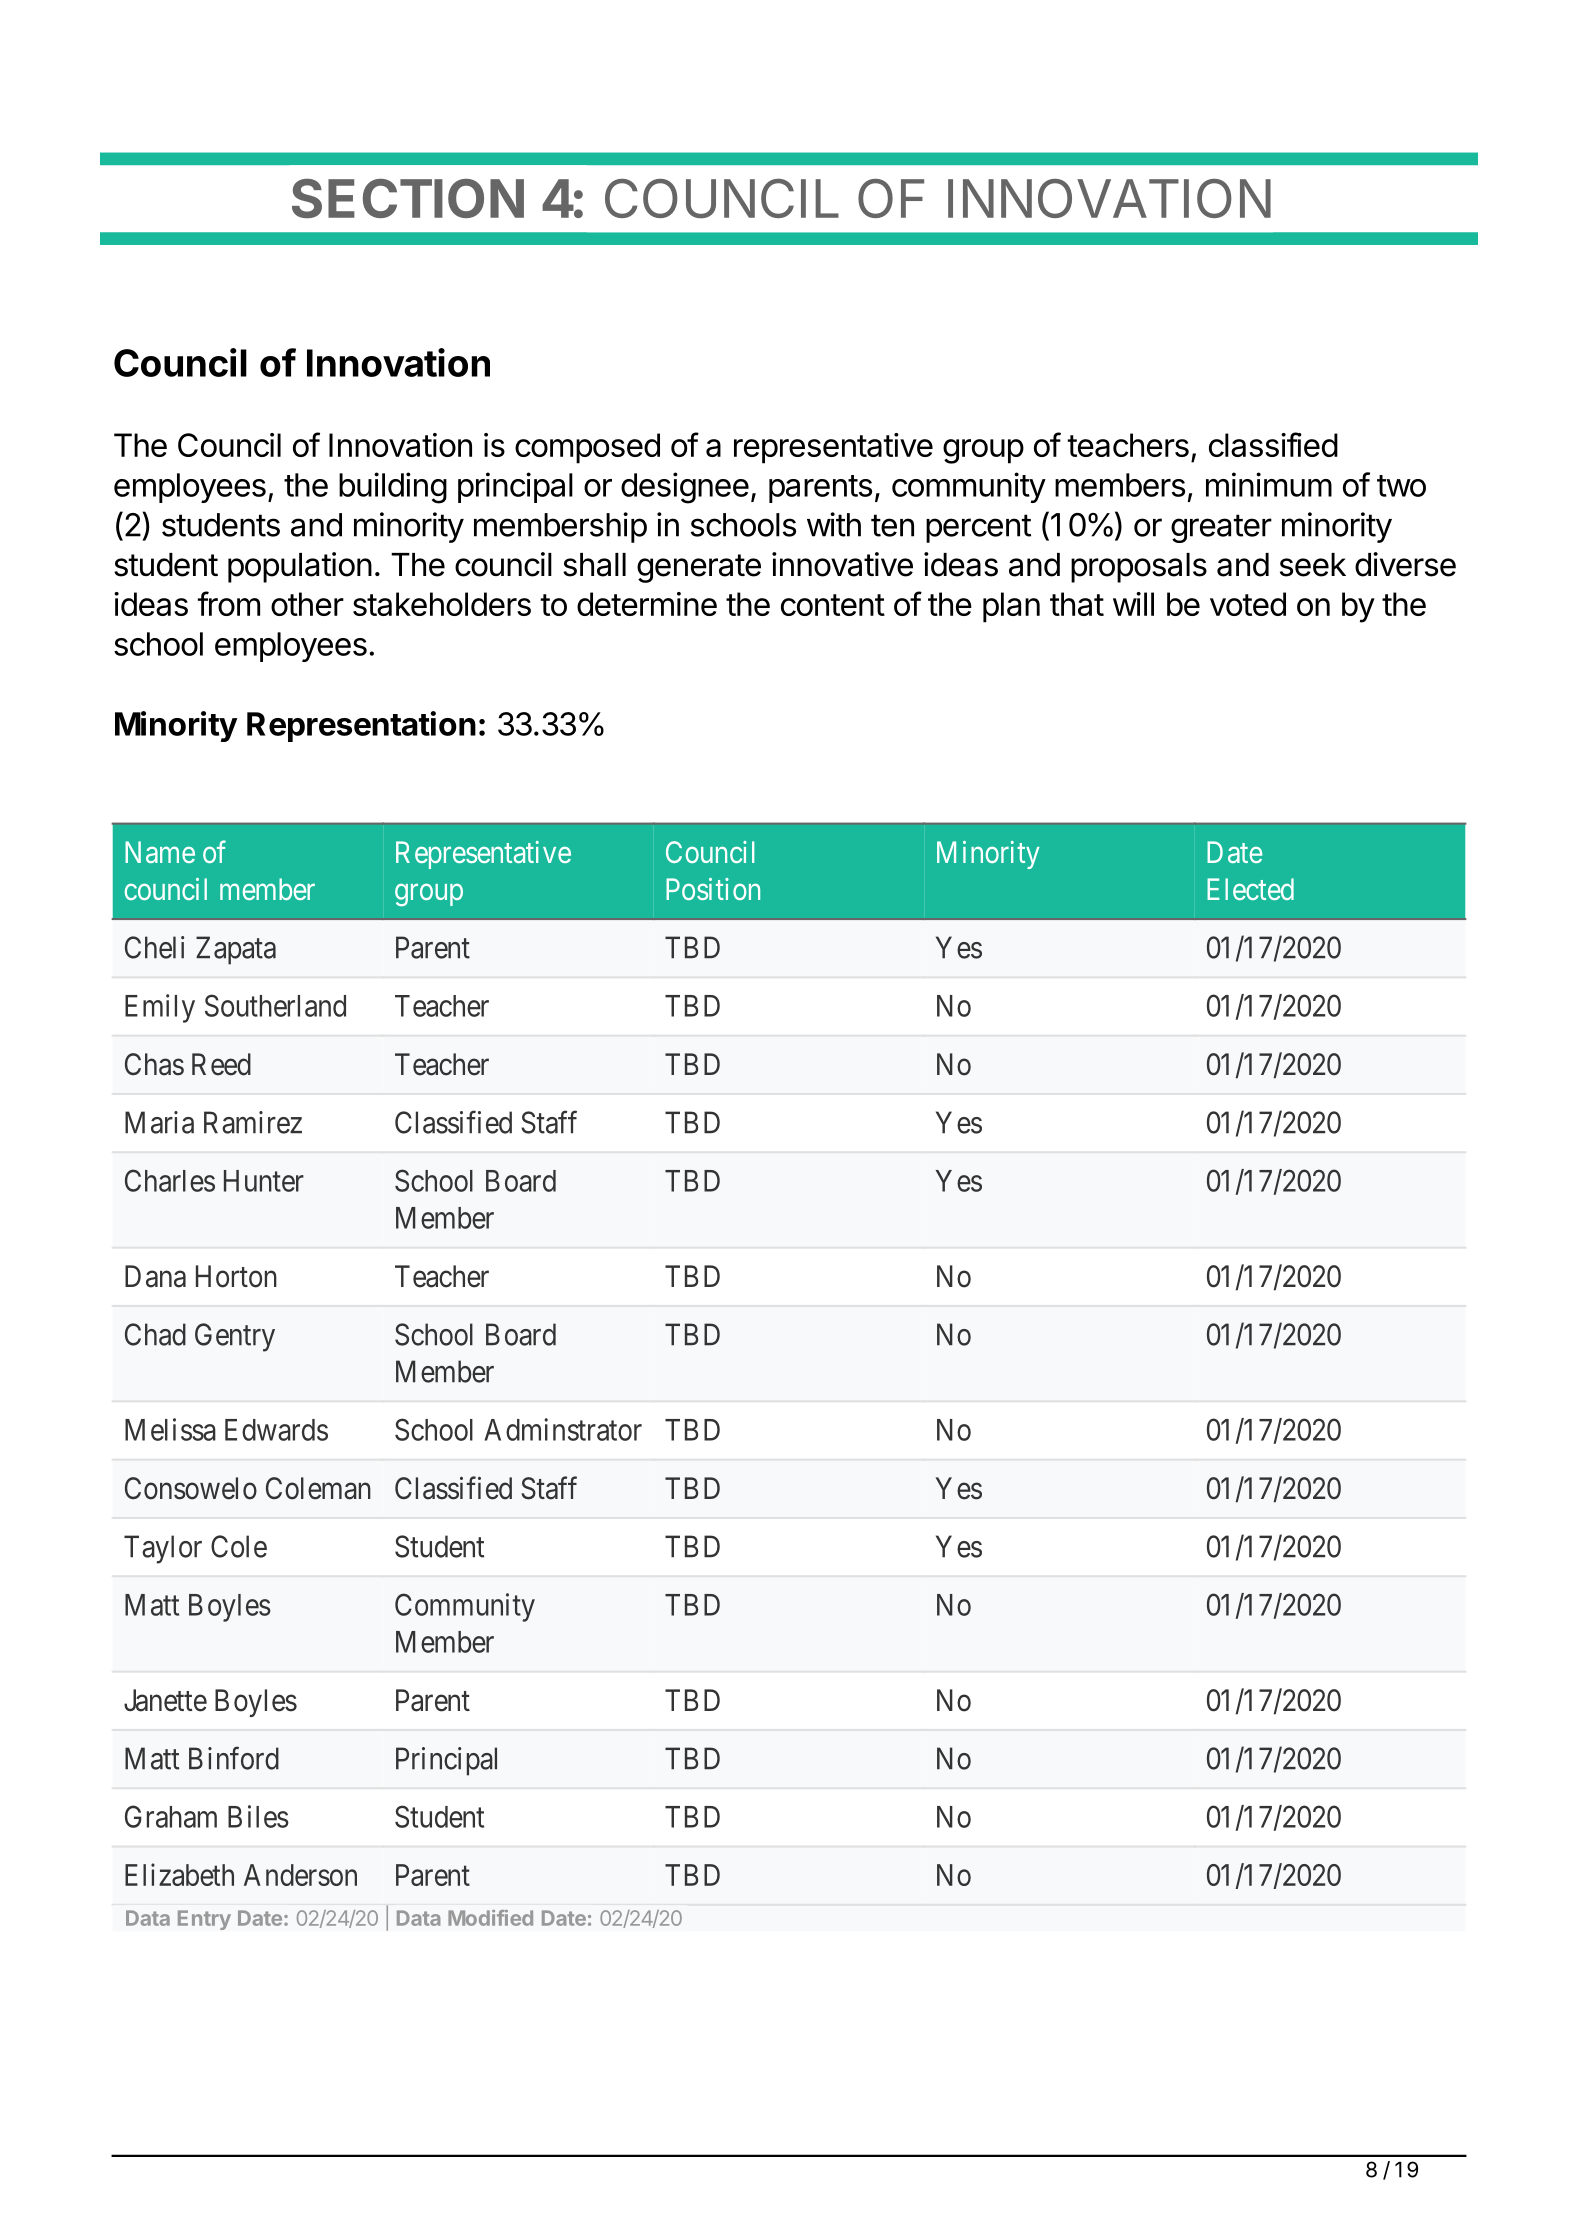 This image has width=1578, height=2231. Describe the element at coordinates (1250, 889) in the image. I see `Elected` at that location.
